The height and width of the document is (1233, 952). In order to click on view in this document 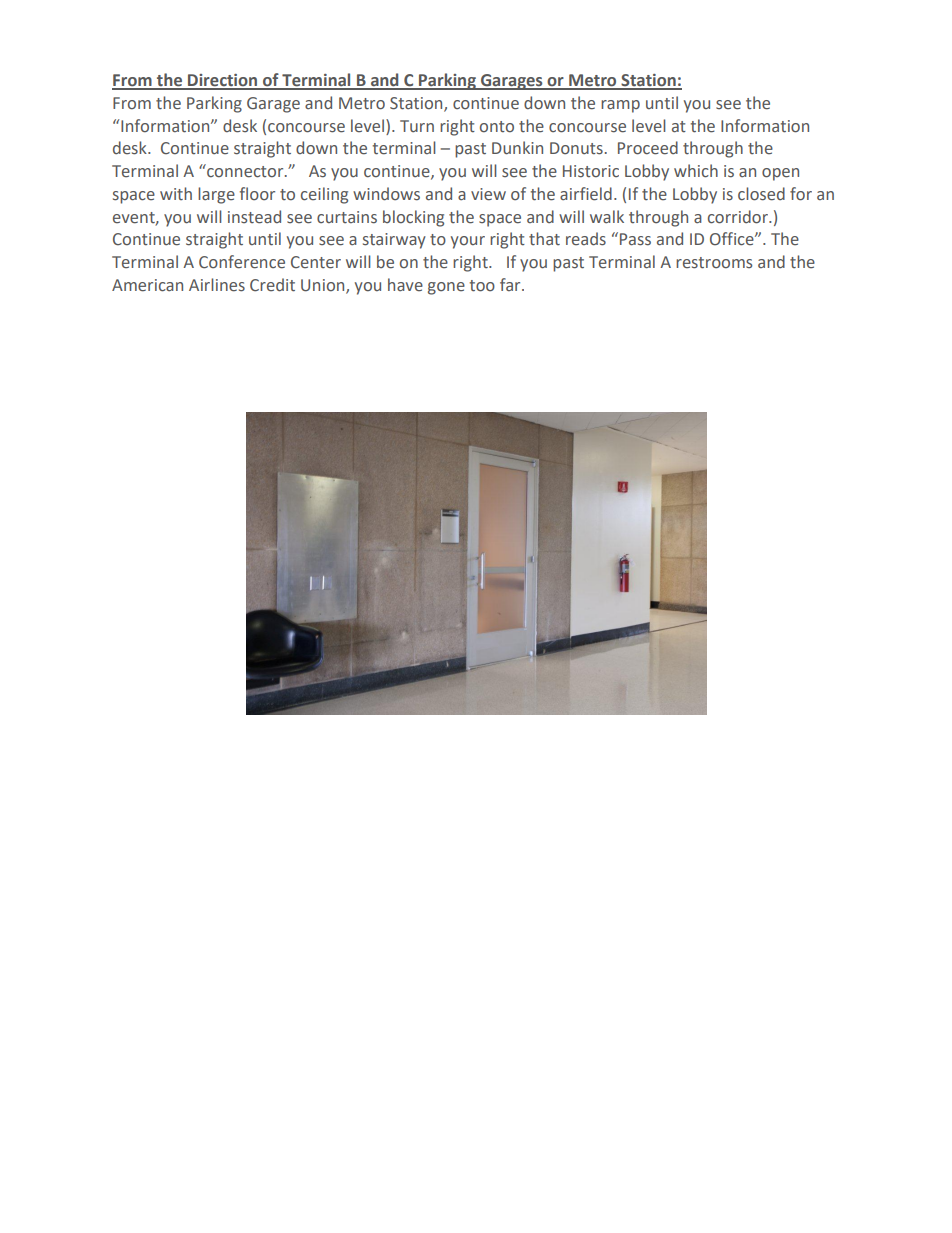, I will do `click(488, 194)`.
